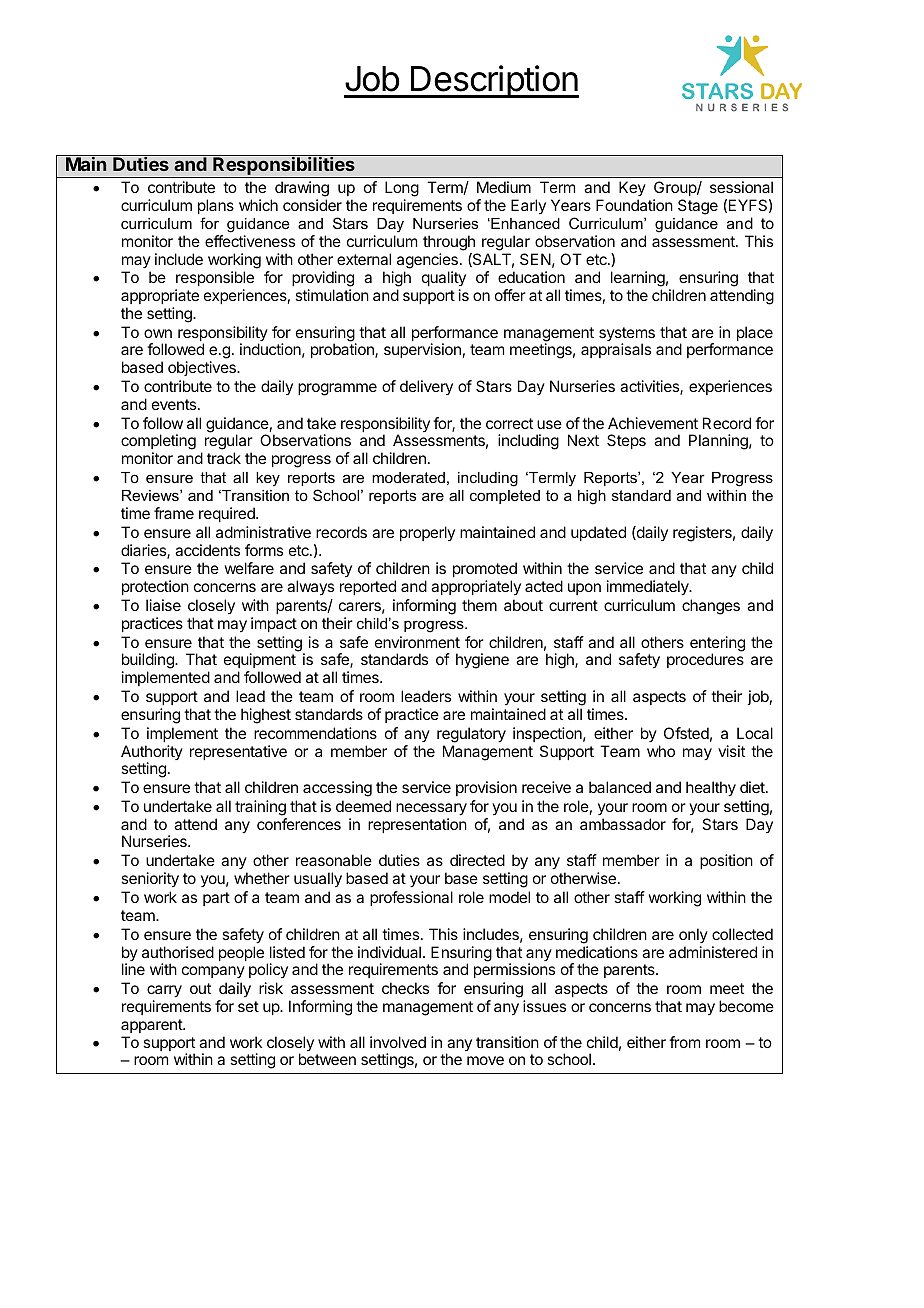 The height and width of the screenshot is (1308, 924). What do you see at coordinates (284, 167) in the screenshot?
I see `Responsibilities` at bounding box center [284, 167].
